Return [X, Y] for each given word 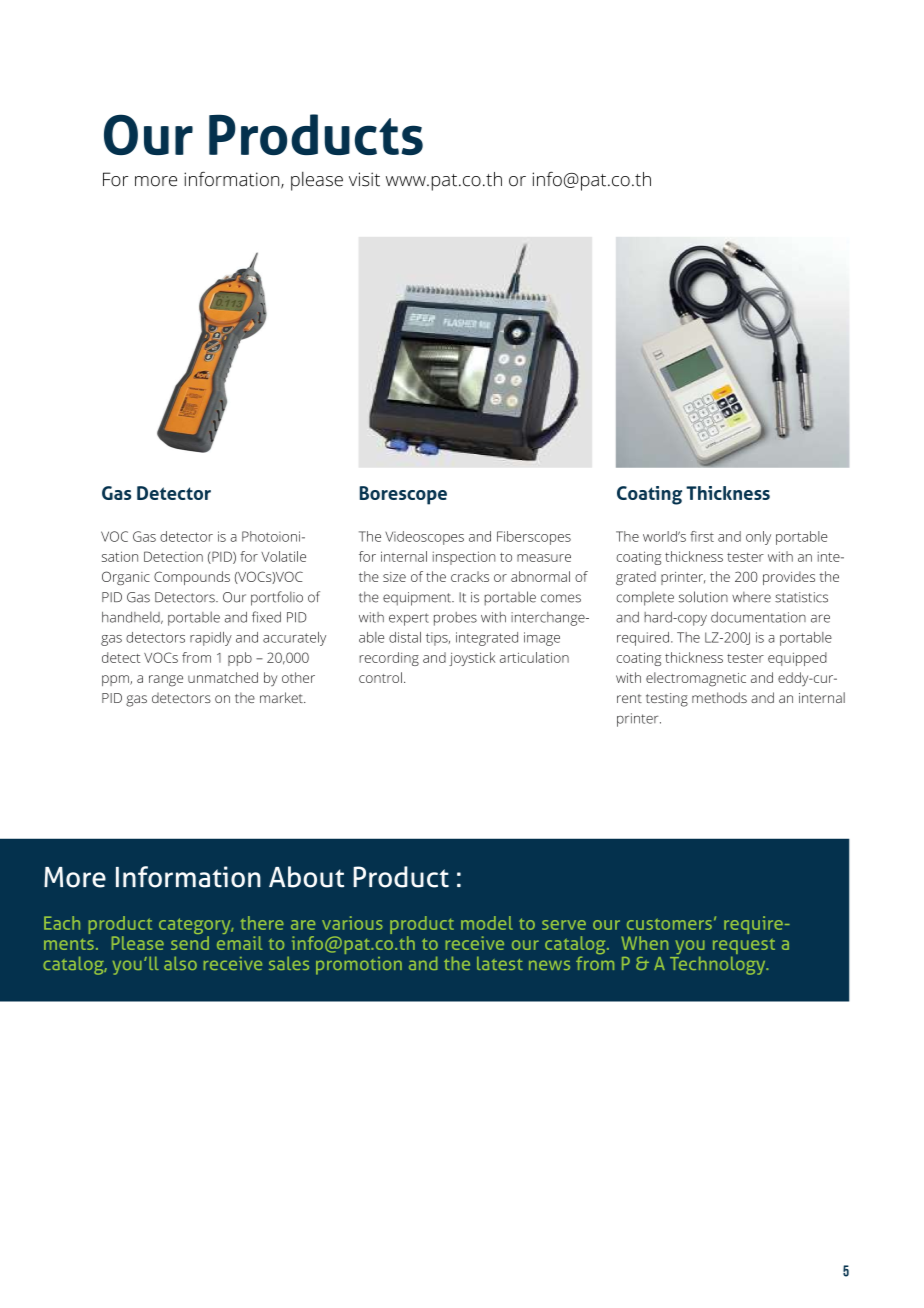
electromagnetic [696, 679]
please [317, 181]
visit [364, 179]
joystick [472, 659]
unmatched [223, 677]
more [156, 181]
